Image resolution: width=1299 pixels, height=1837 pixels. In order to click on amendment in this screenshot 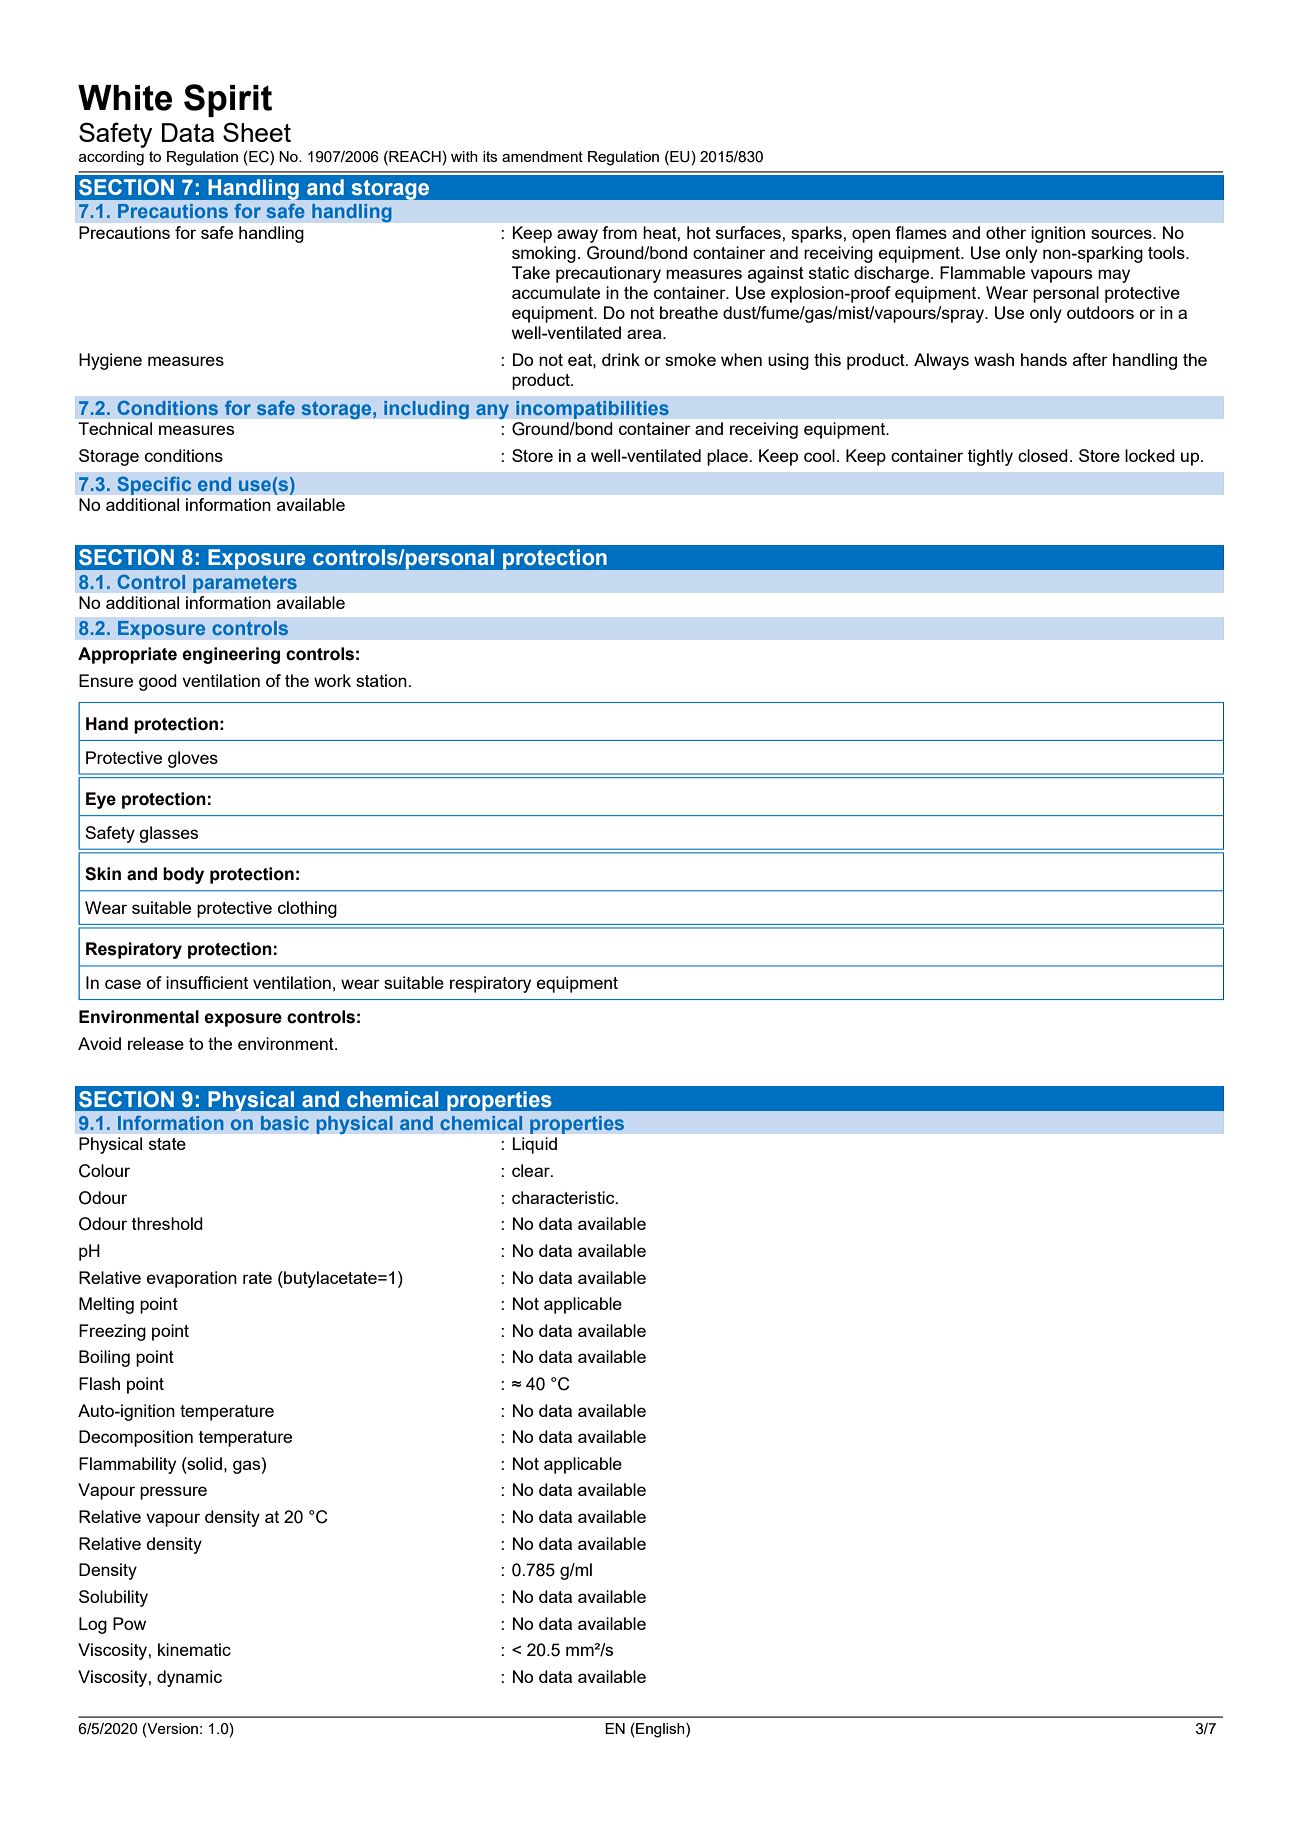, I will do `click(542, 156)`.
